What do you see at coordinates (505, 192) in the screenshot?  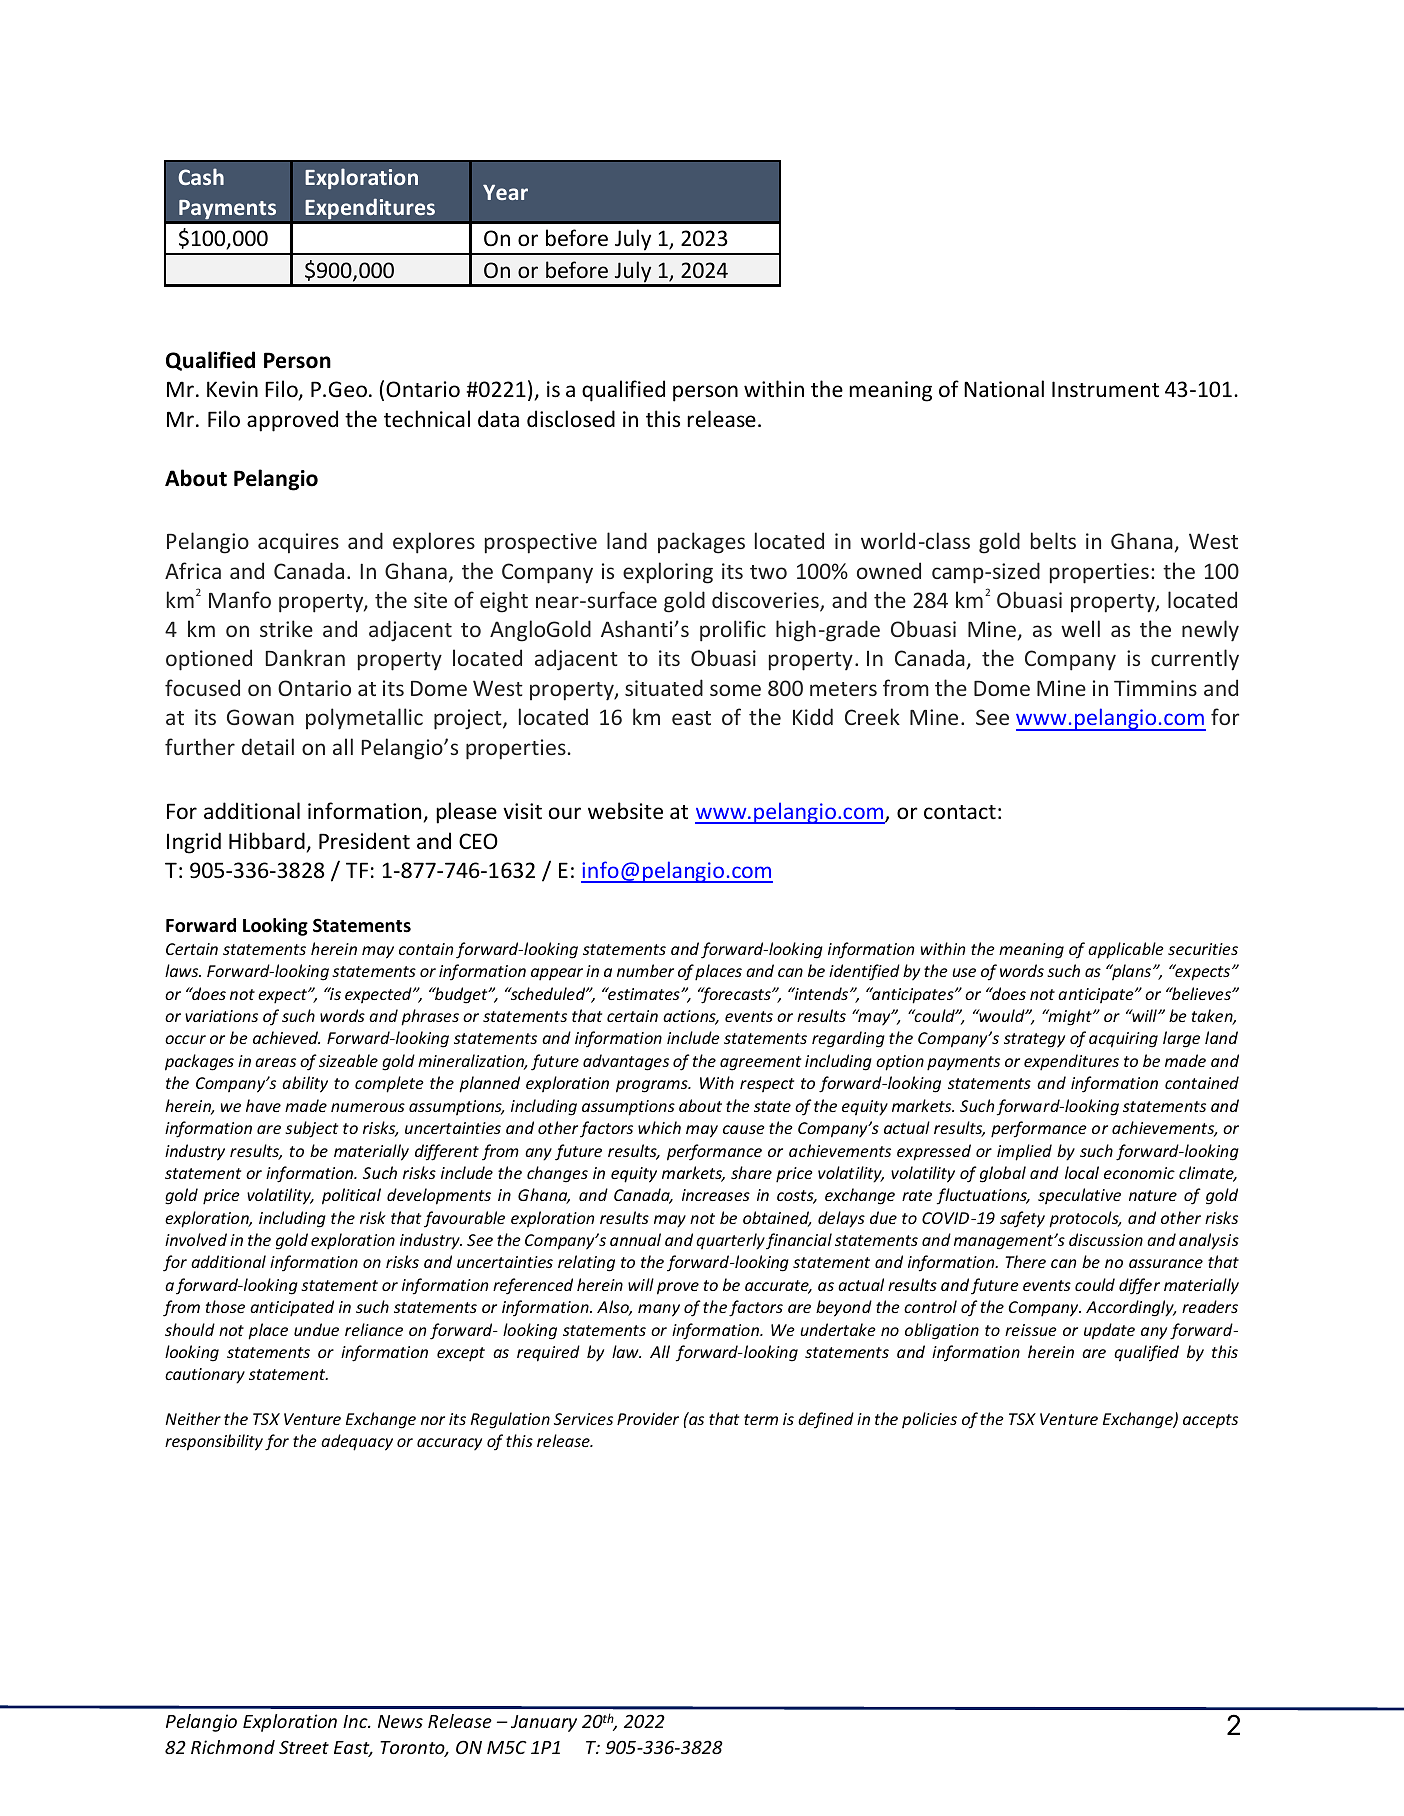 I see `Year` at bounding box center [505, 192].
